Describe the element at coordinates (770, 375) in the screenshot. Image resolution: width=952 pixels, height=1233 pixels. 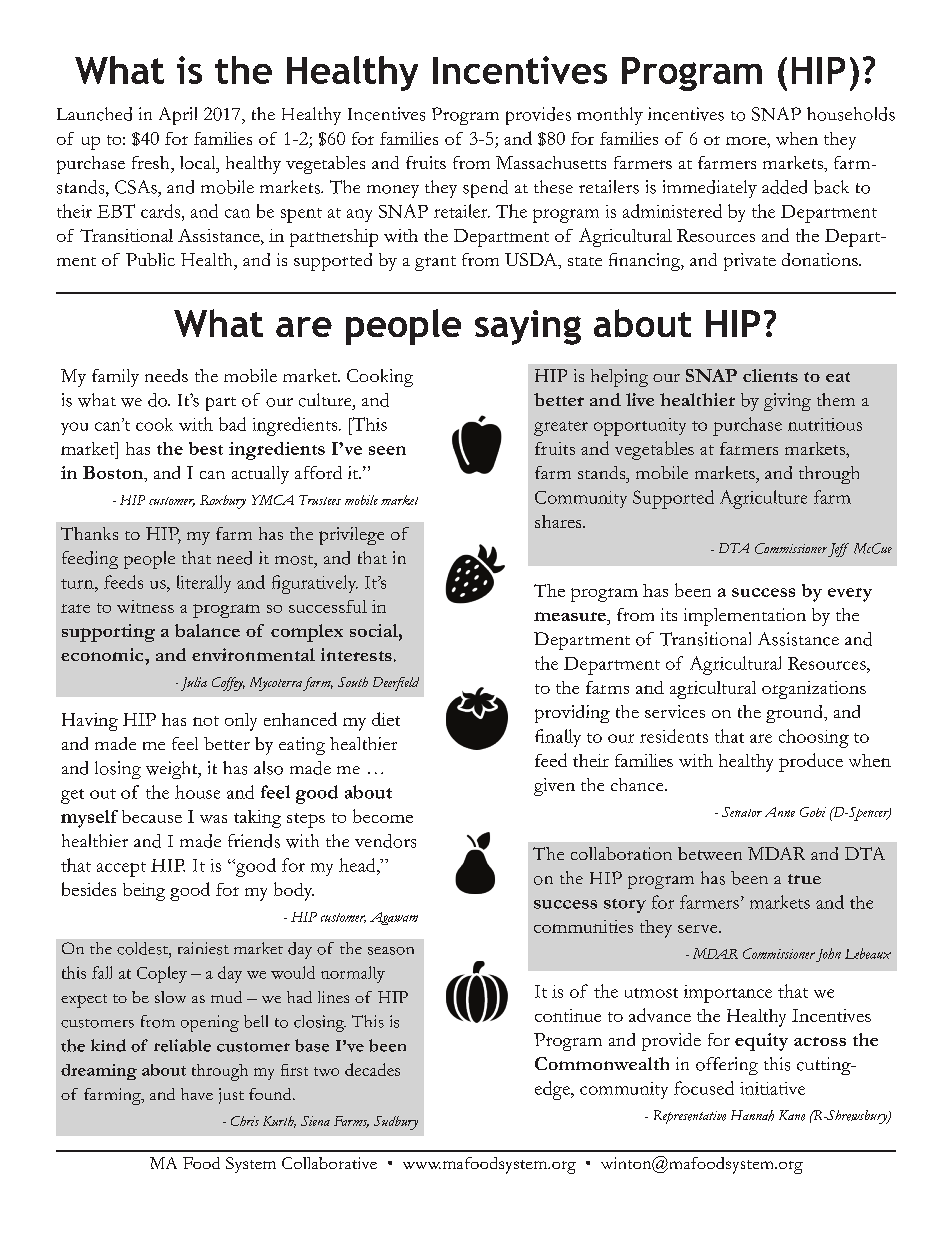
I see `clients` at that location.
